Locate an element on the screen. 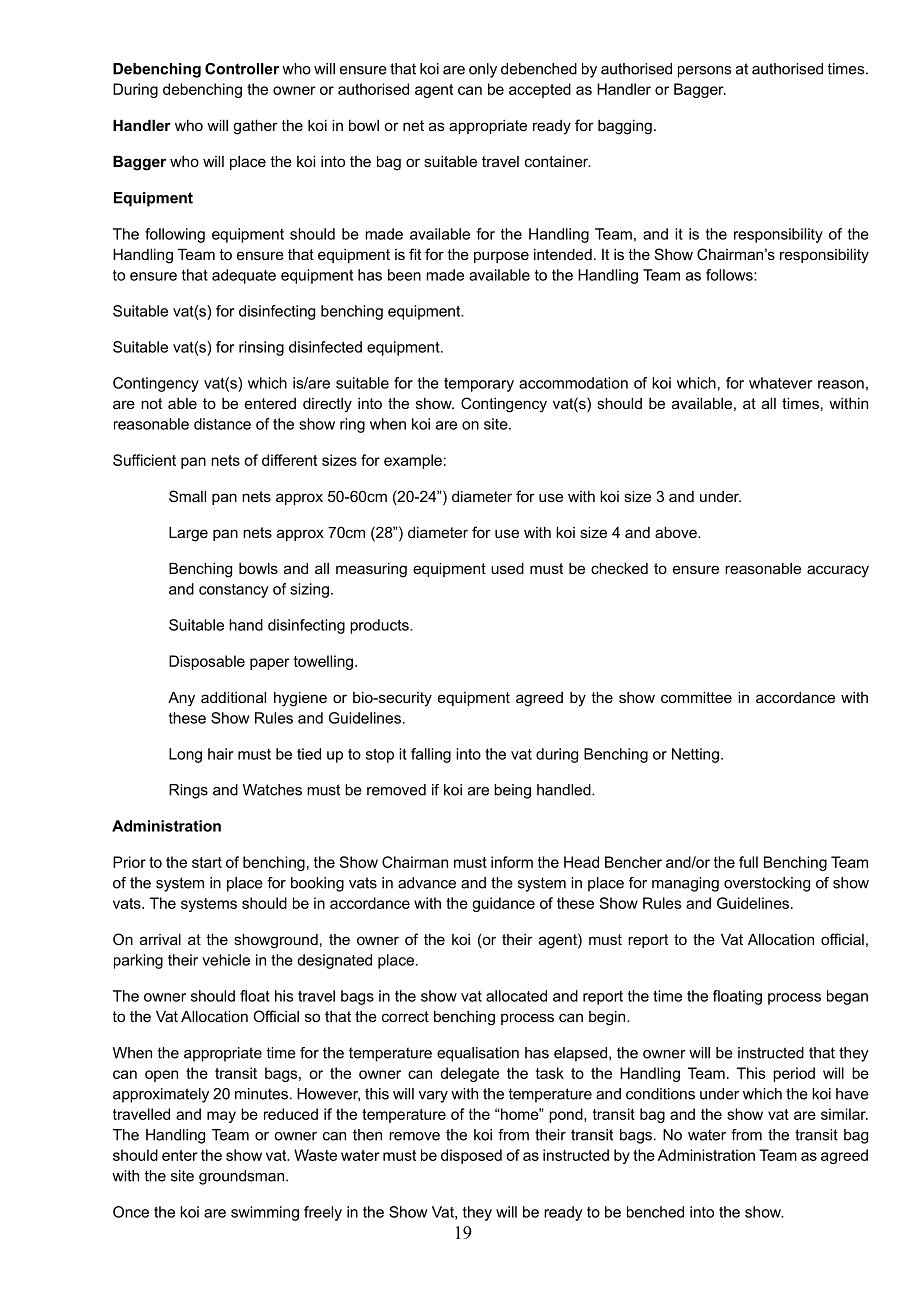 The height and width of the screenshot is (1308, 924). persons is located at coordinates (704, 72).
